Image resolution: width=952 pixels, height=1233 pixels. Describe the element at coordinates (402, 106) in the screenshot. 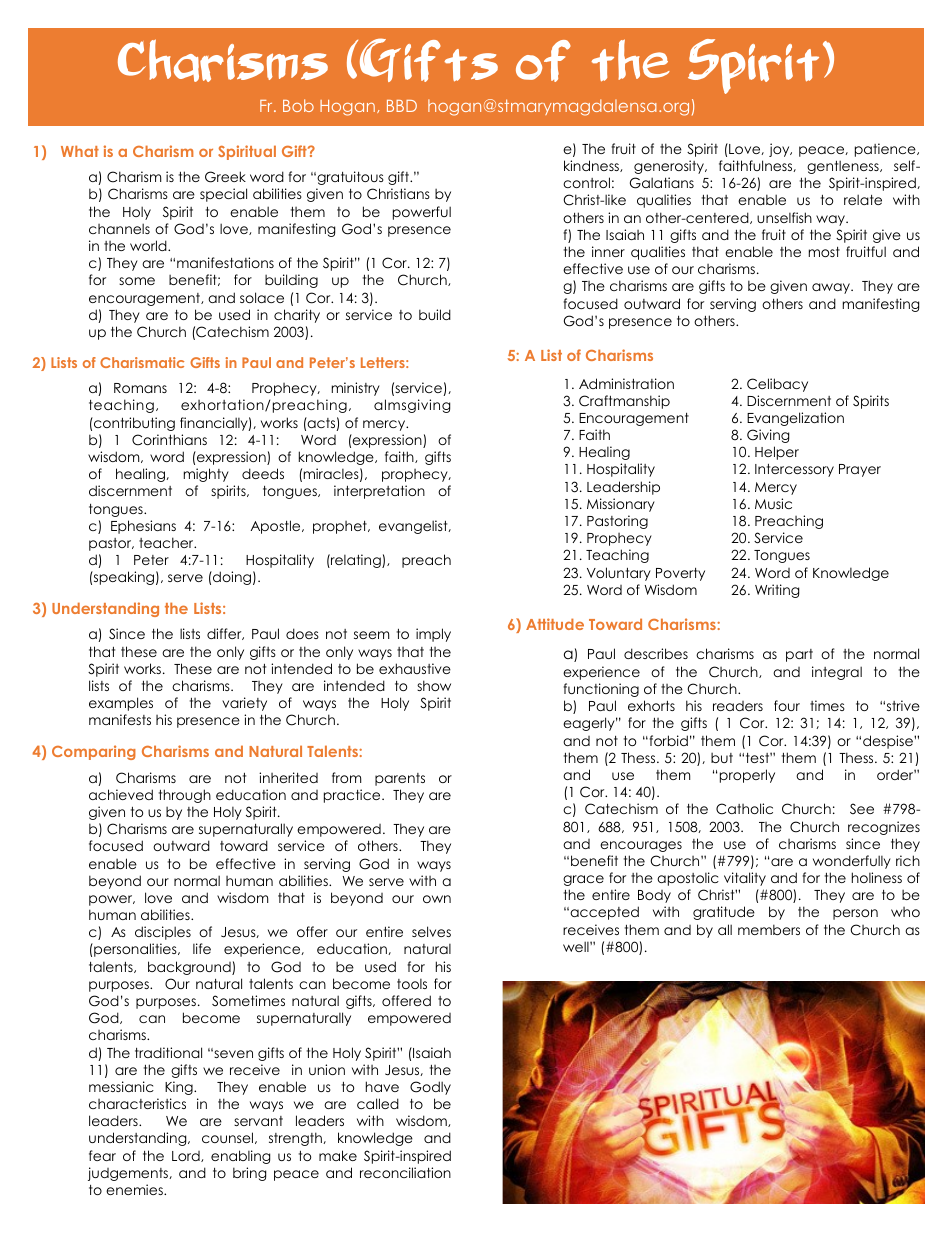

I see `BBD` at that location.
